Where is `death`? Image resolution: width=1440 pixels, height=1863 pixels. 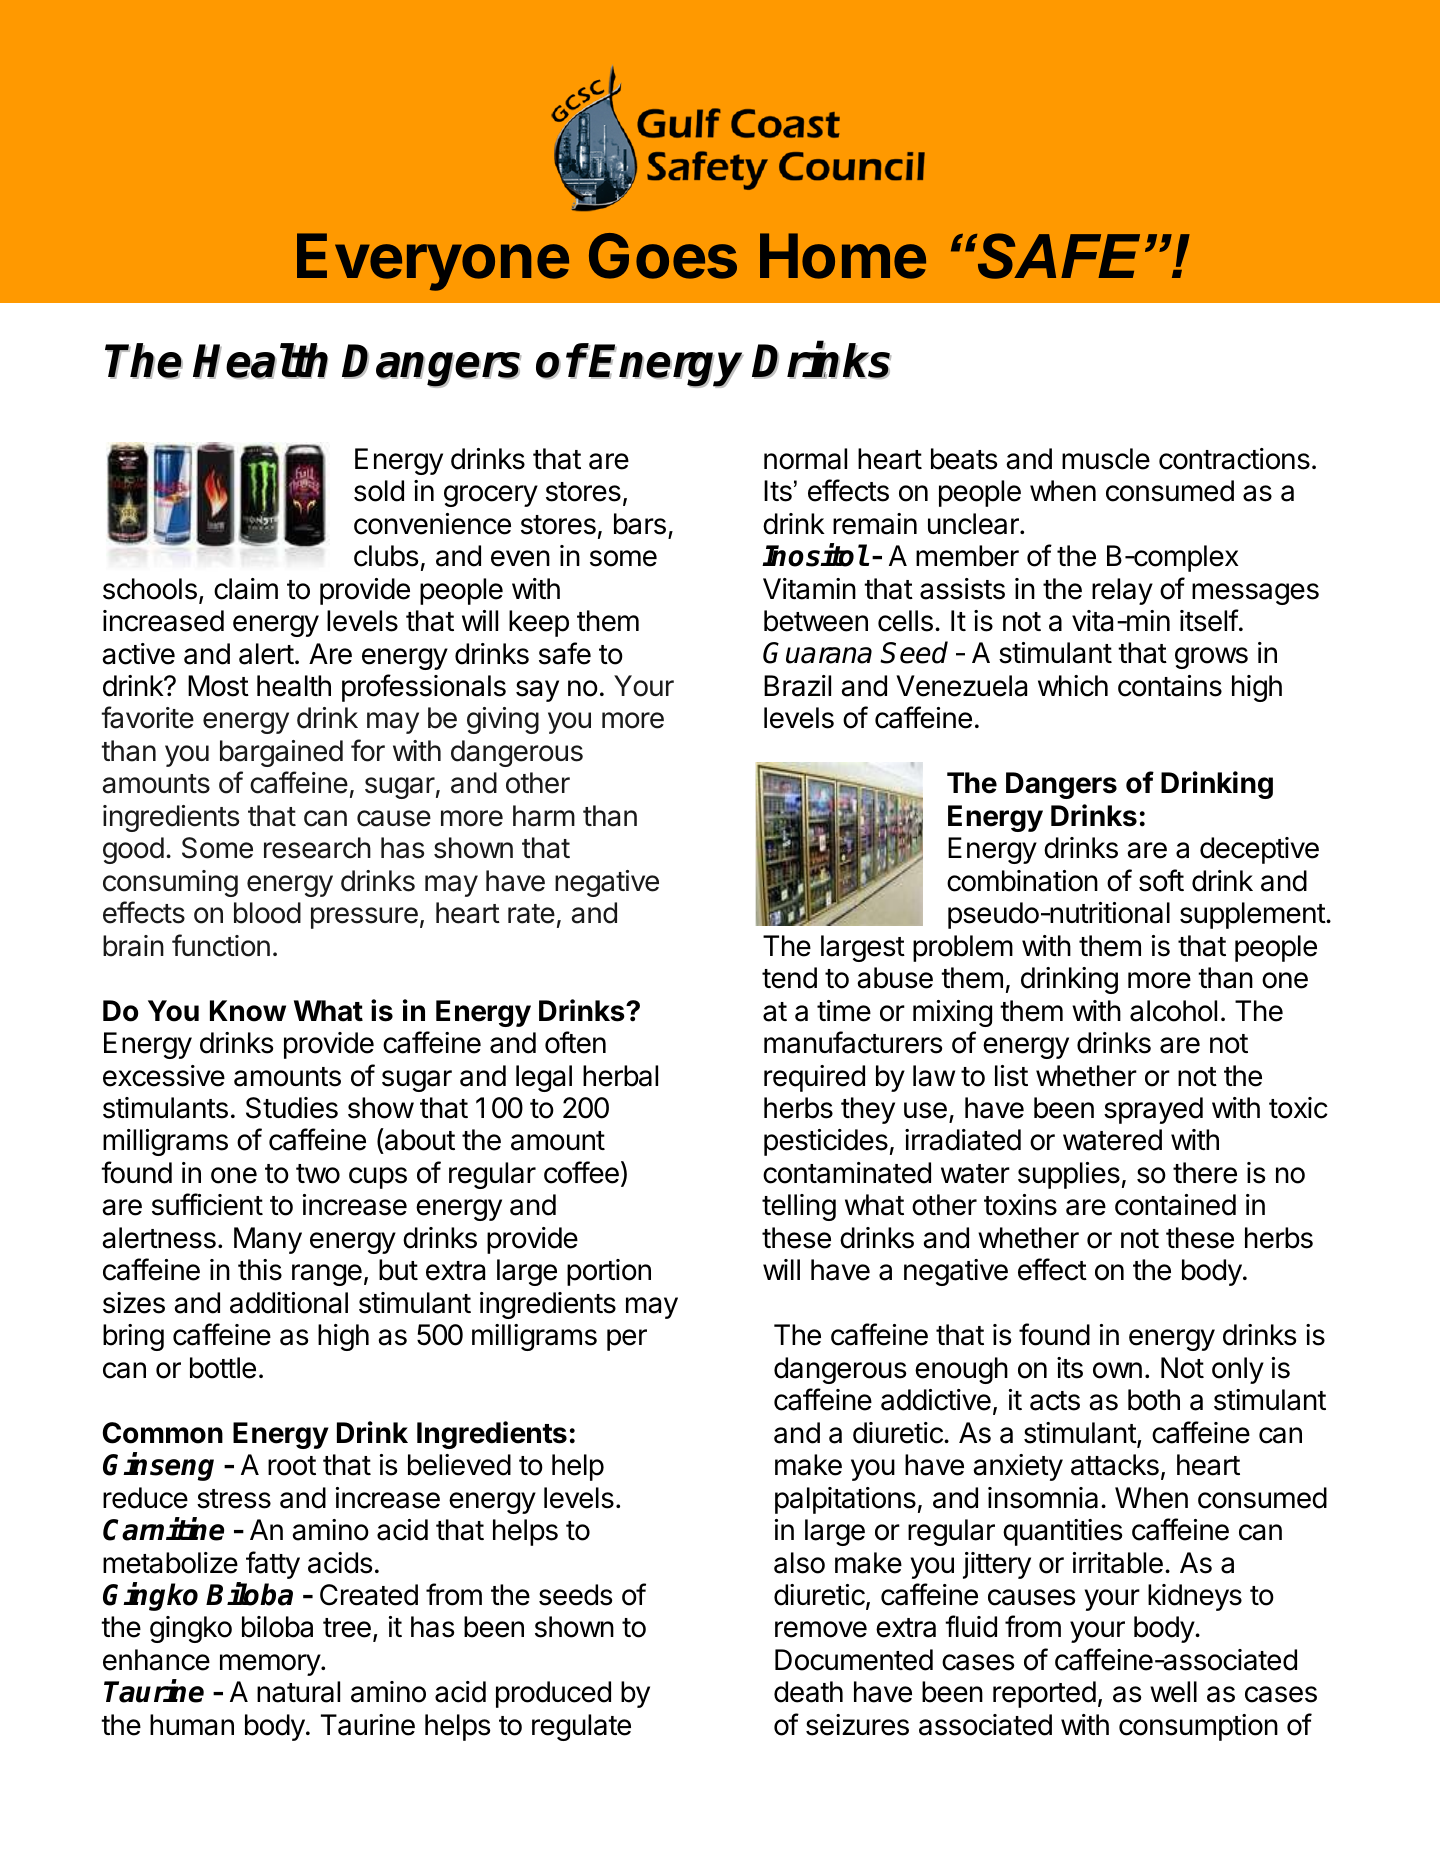
death is located at coordinates (808, 1692).
